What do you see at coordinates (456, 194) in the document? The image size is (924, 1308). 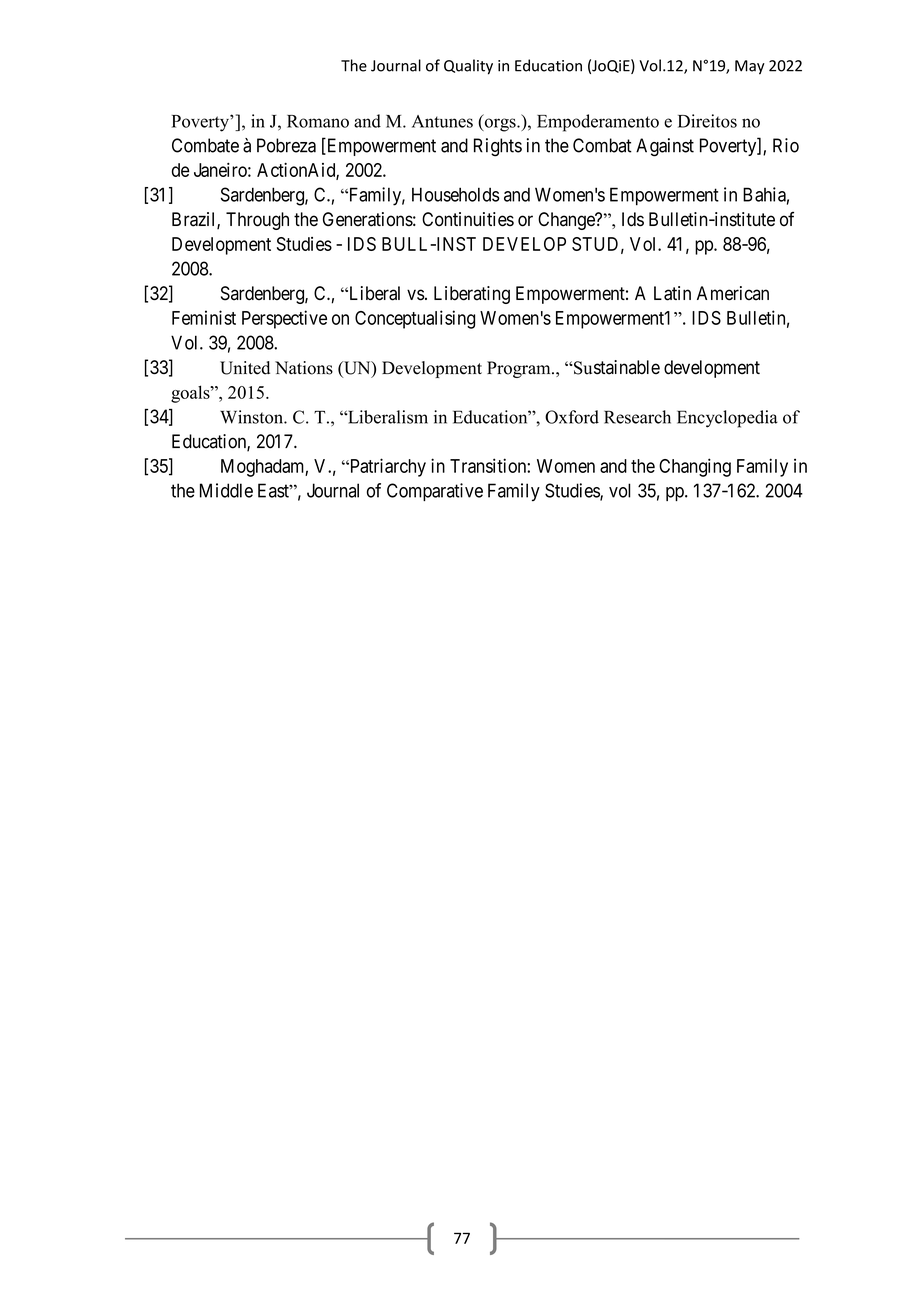 I see `Households` at bounding box center [456, 194].
